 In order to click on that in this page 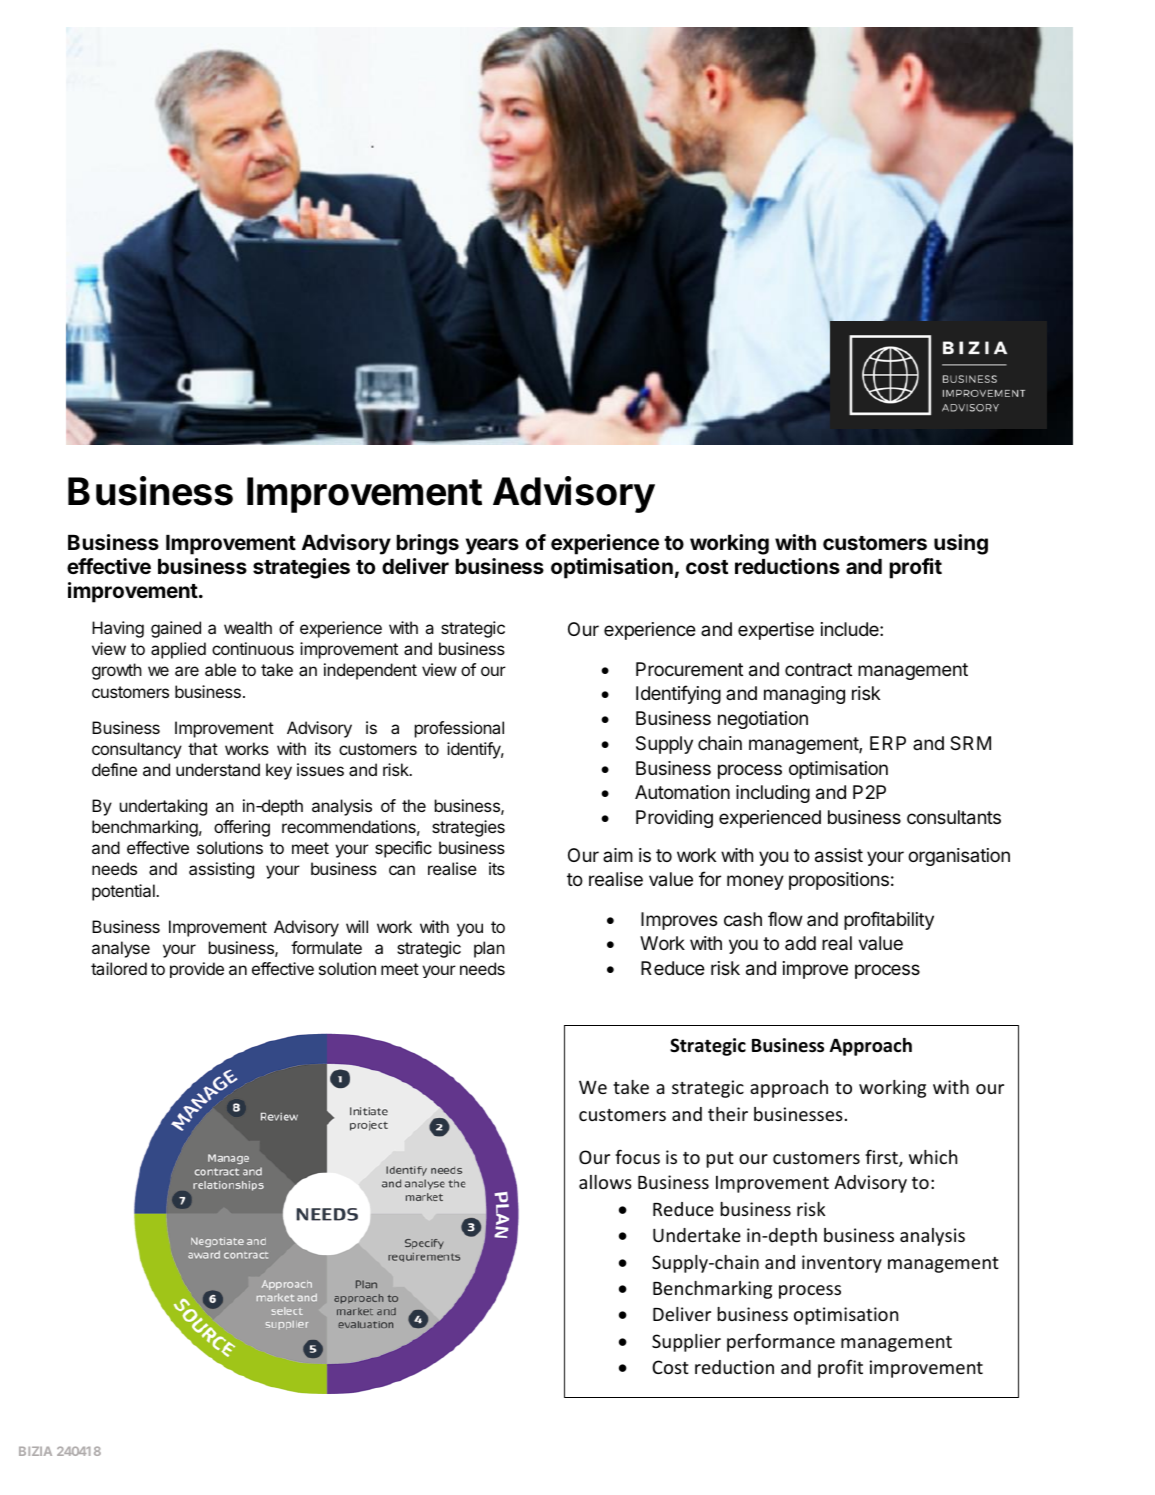, I will do `click(203, 748)`.
